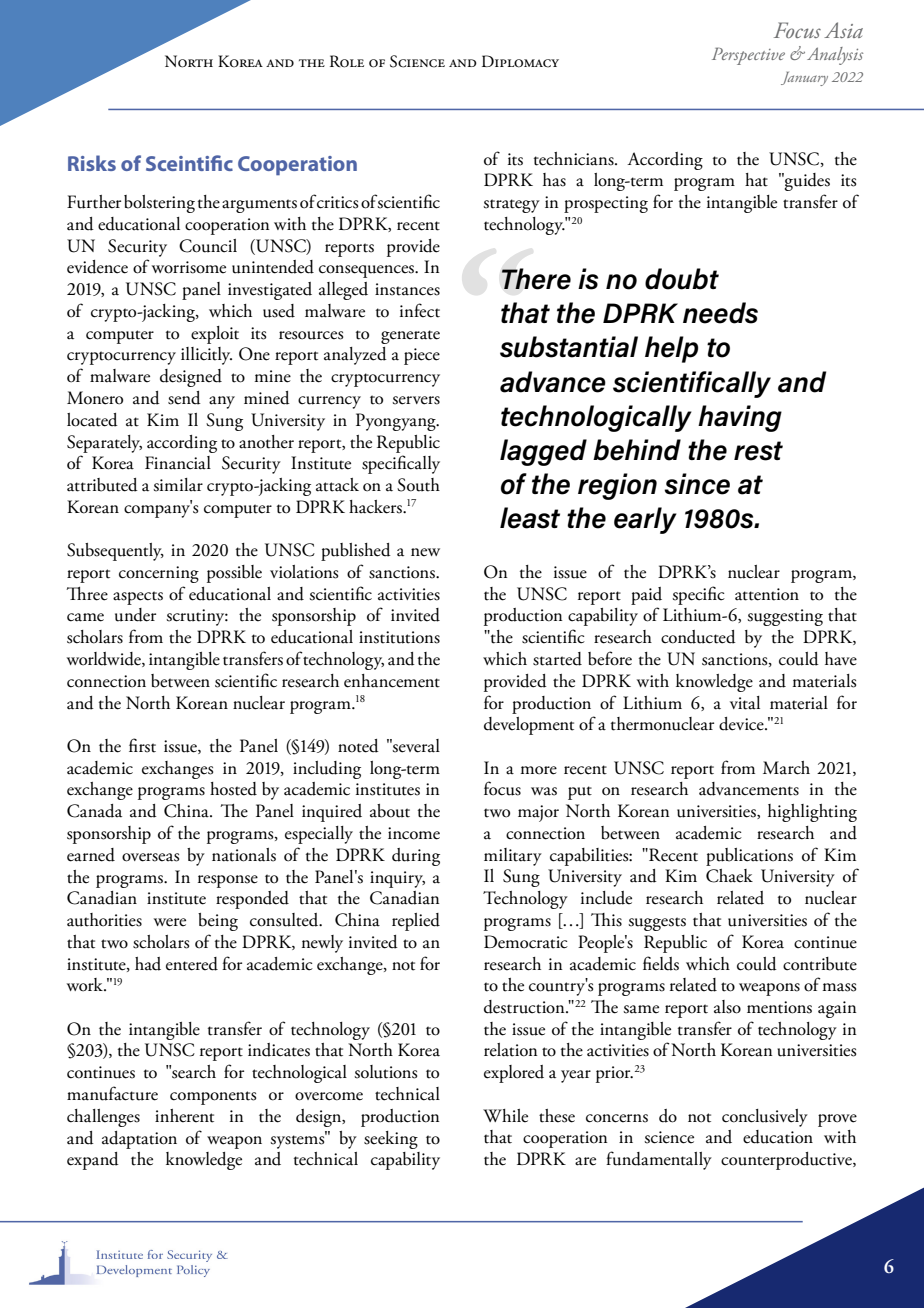  Describe the element at coordinates (749, 857) in the screenshot. I see `publications` at that location.
